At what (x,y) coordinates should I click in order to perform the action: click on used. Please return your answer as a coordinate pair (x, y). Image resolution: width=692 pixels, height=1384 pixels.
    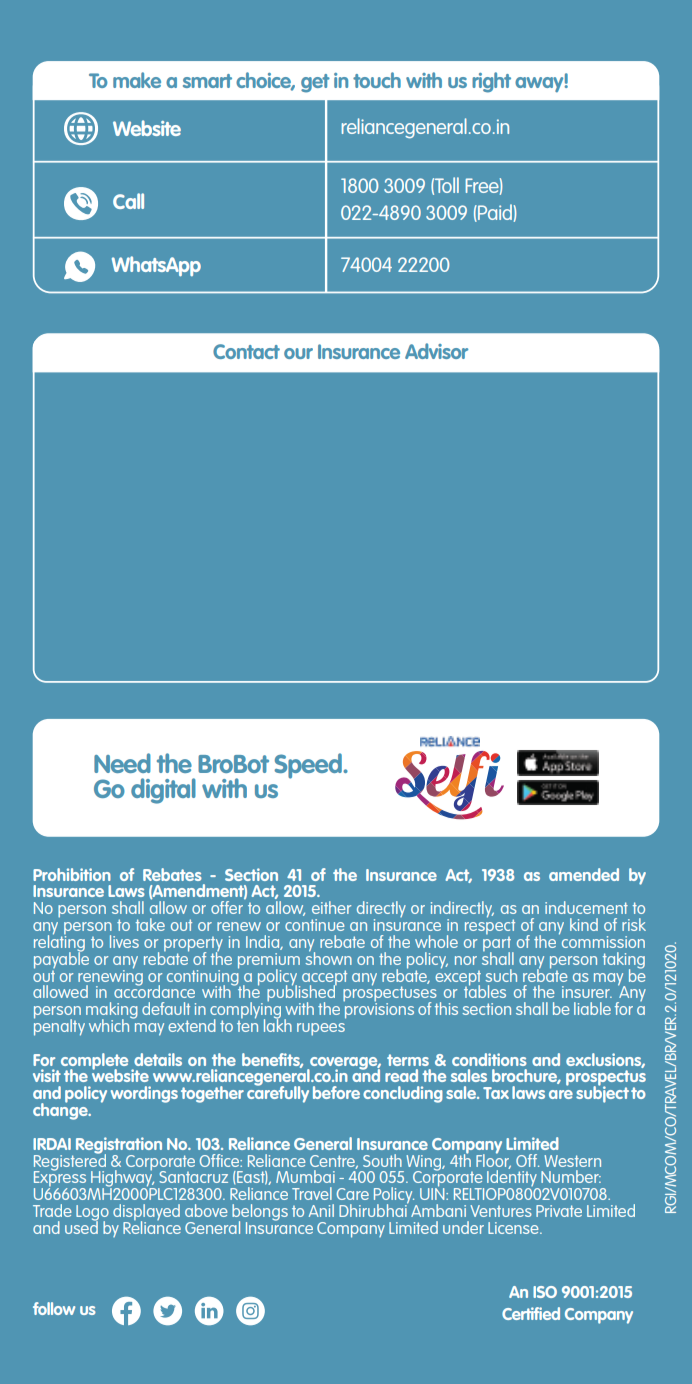
    Looking at the image, I should click on (82, 1226).
